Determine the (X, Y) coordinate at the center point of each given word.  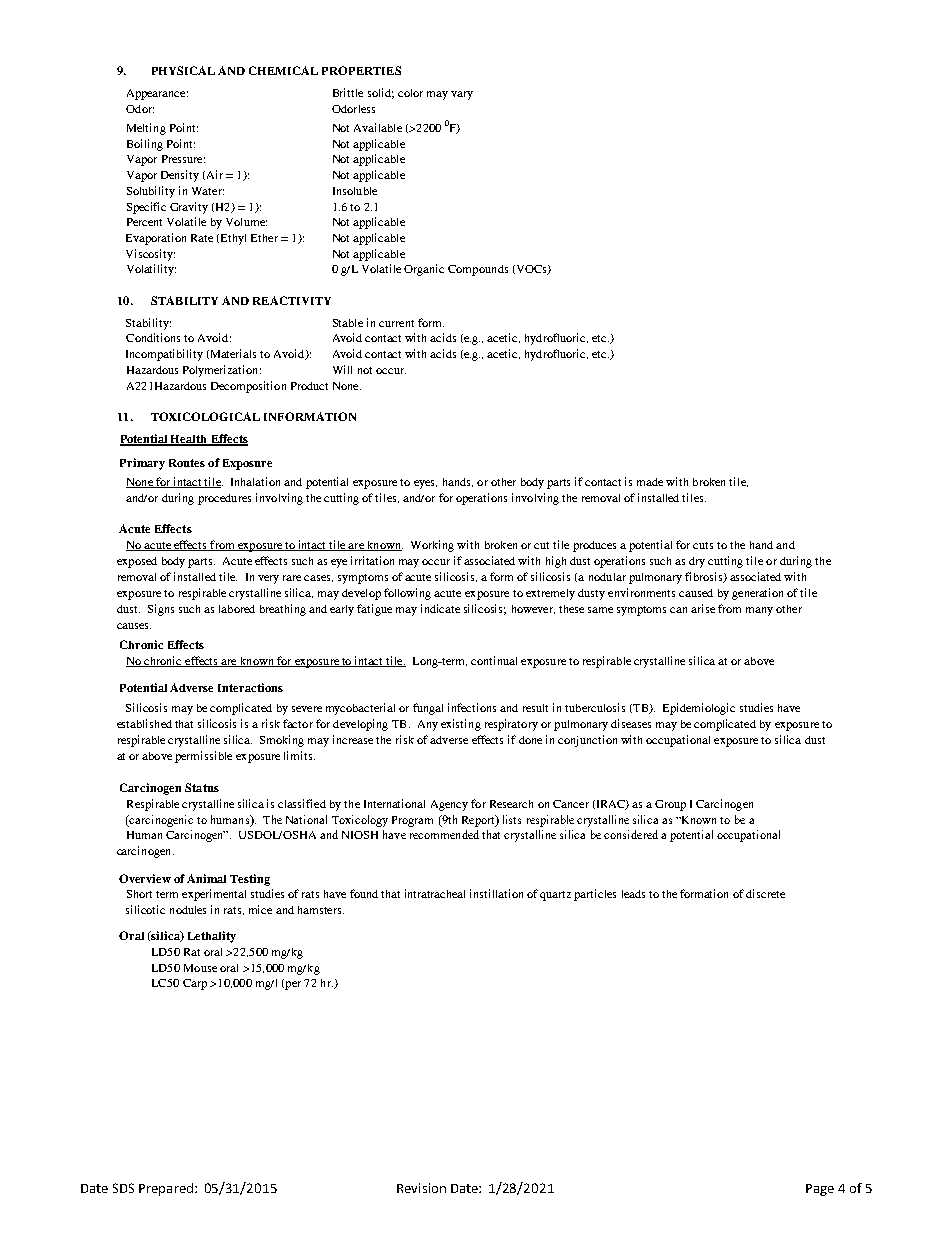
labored (237, 609)
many (759, 611)
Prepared (166, 1189)
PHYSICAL (183, 70)
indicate (440, 608)
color (410, 93)
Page (820, 1190)
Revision (421, 1188)
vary (462, 95)
